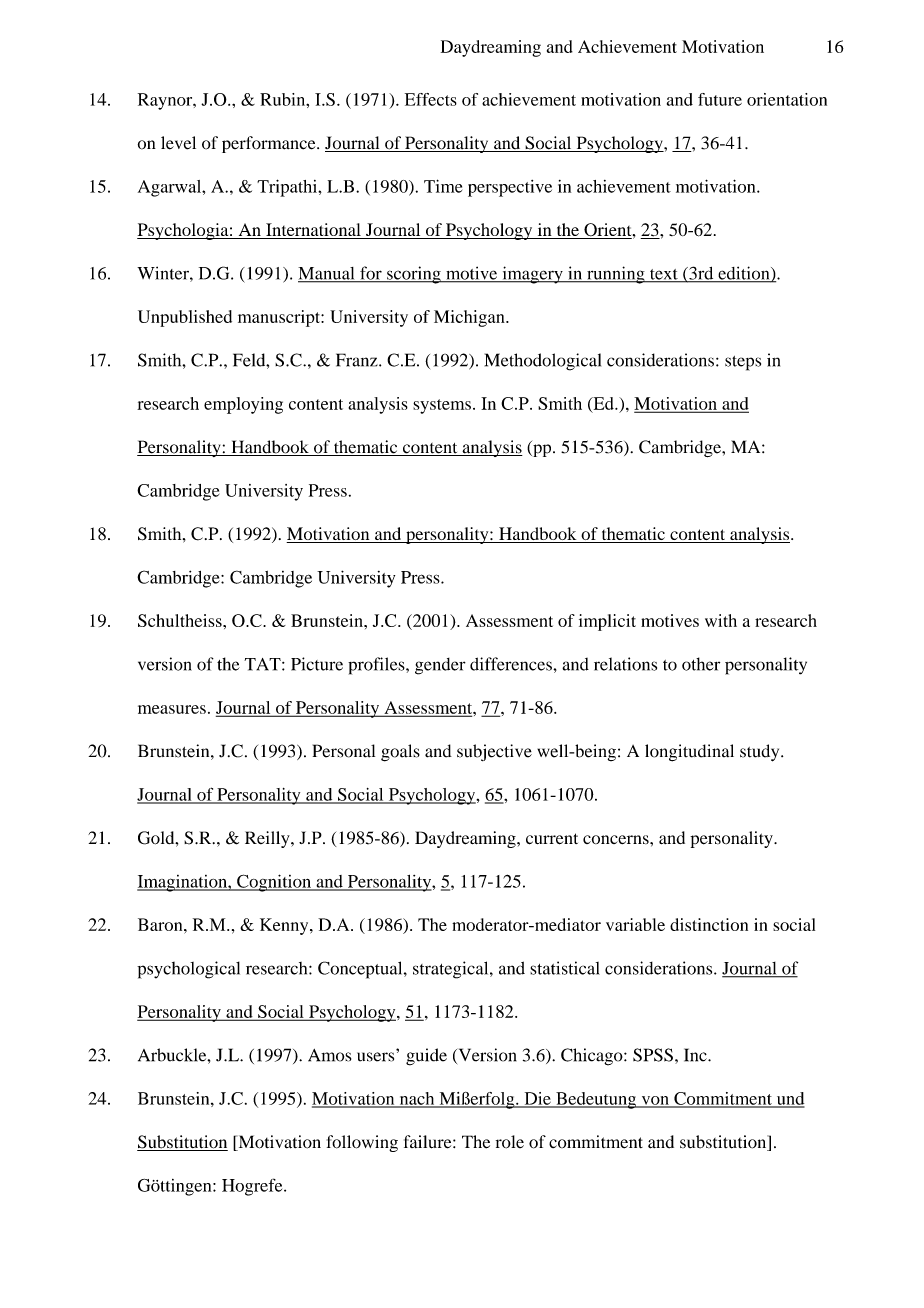 The image size is (924, 1308). I want to click on Cognition, so click(274, 883).
